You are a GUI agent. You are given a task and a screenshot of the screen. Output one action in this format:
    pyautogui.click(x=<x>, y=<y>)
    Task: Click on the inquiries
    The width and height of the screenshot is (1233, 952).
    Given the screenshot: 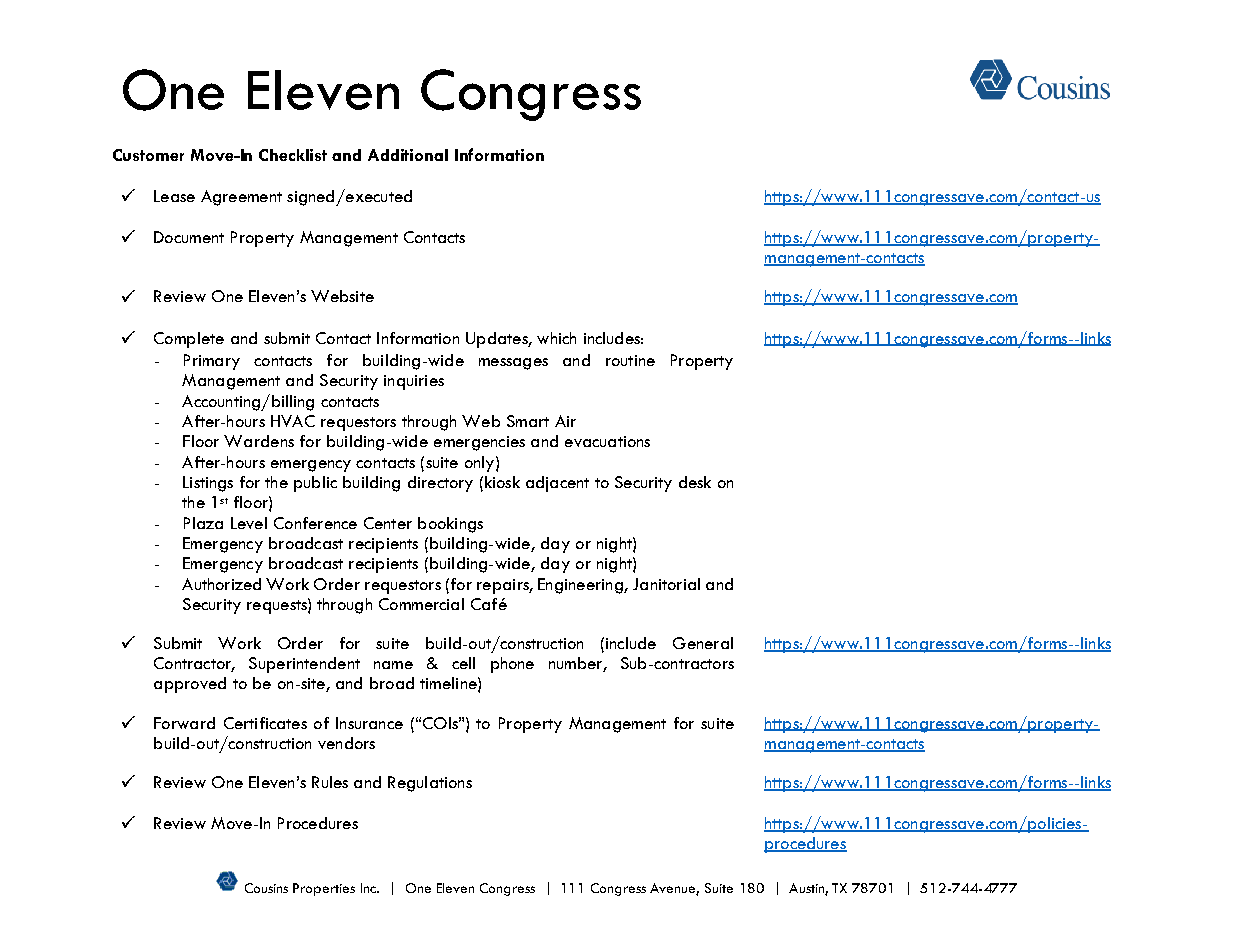 What is the action you would take?
    pyautogui.click(x=414, y=382)
